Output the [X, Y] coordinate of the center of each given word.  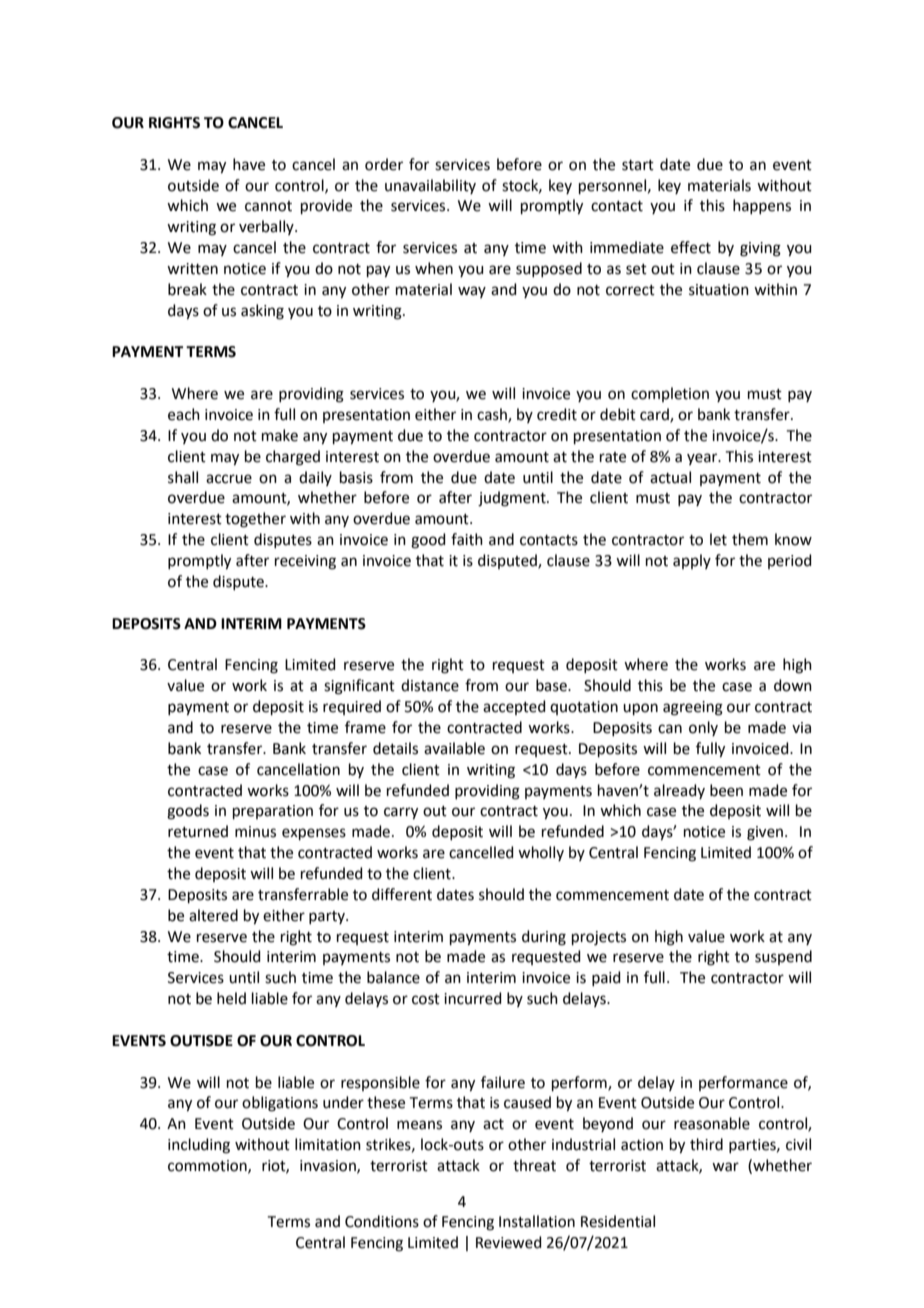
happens [762, 206]
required [352, 707]
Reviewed [509, 1242]
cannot [268, 206]
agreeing [693, 708]
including [199, 1146]
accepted [514, 707]
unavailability [430, 186]
